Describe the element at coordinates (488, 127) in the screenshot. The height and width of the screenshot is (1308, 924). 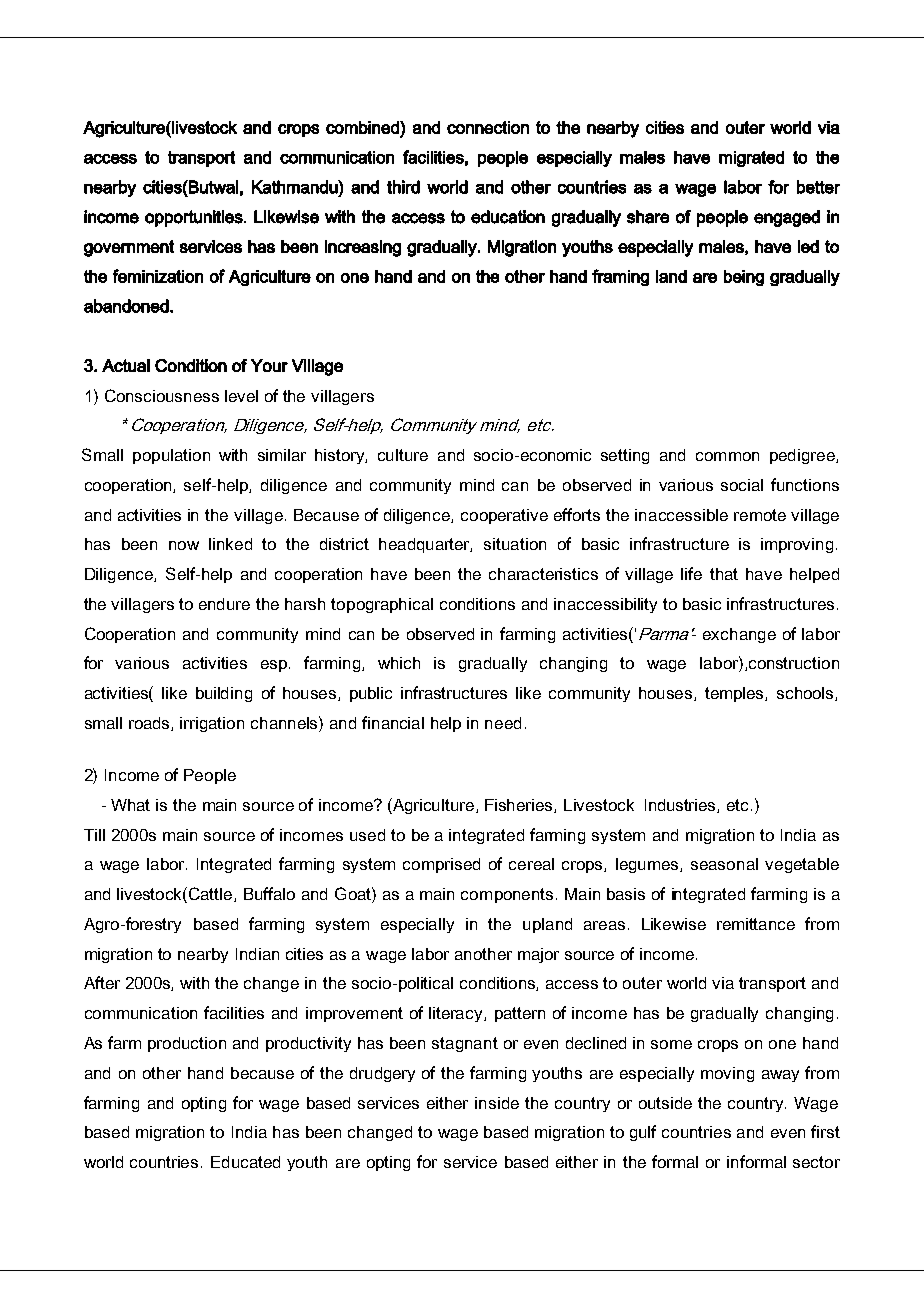
I see `connection` at that location.
